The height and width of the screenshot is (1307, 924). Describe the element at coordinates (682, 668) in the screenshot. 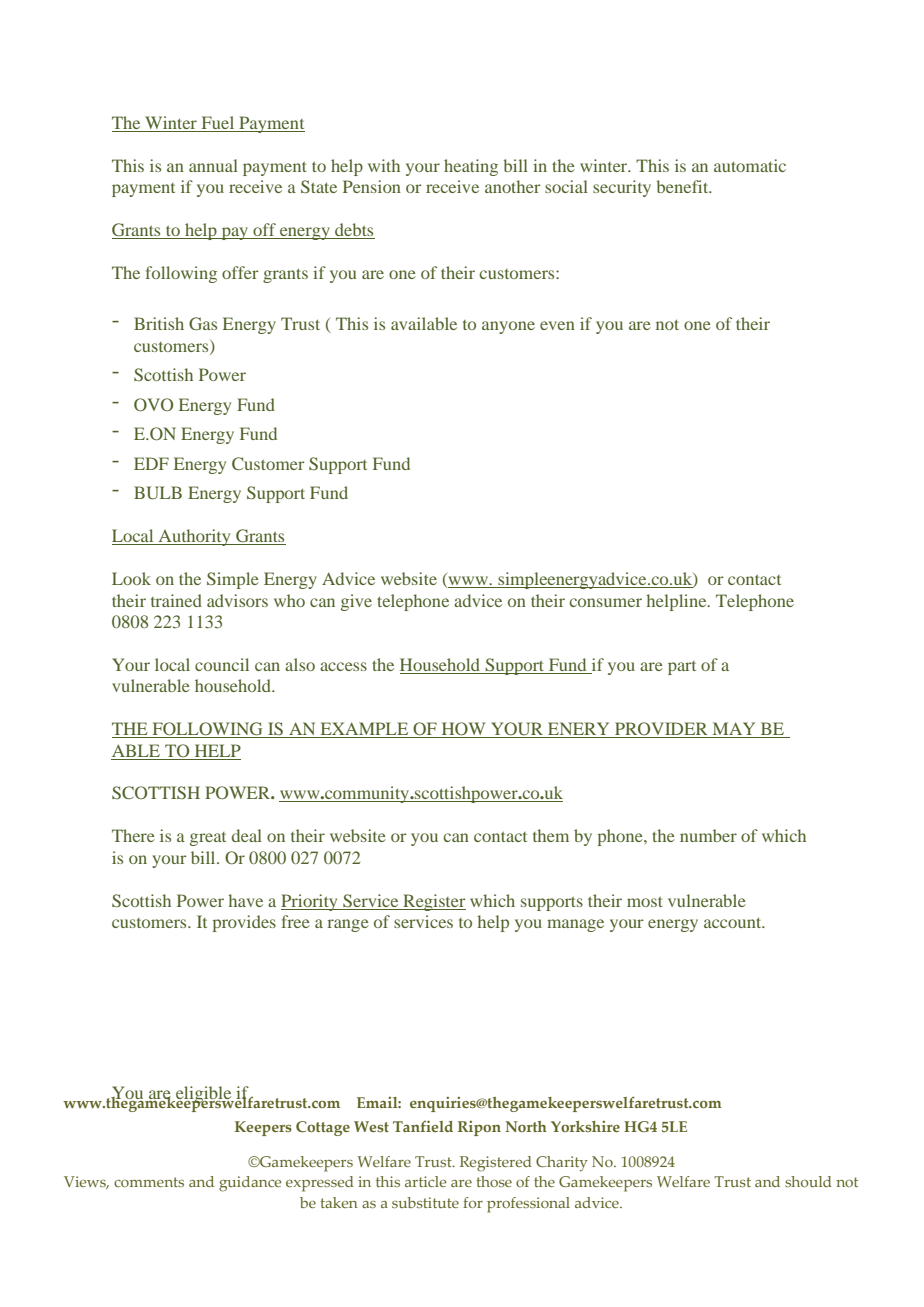

I see `part` at that location.
